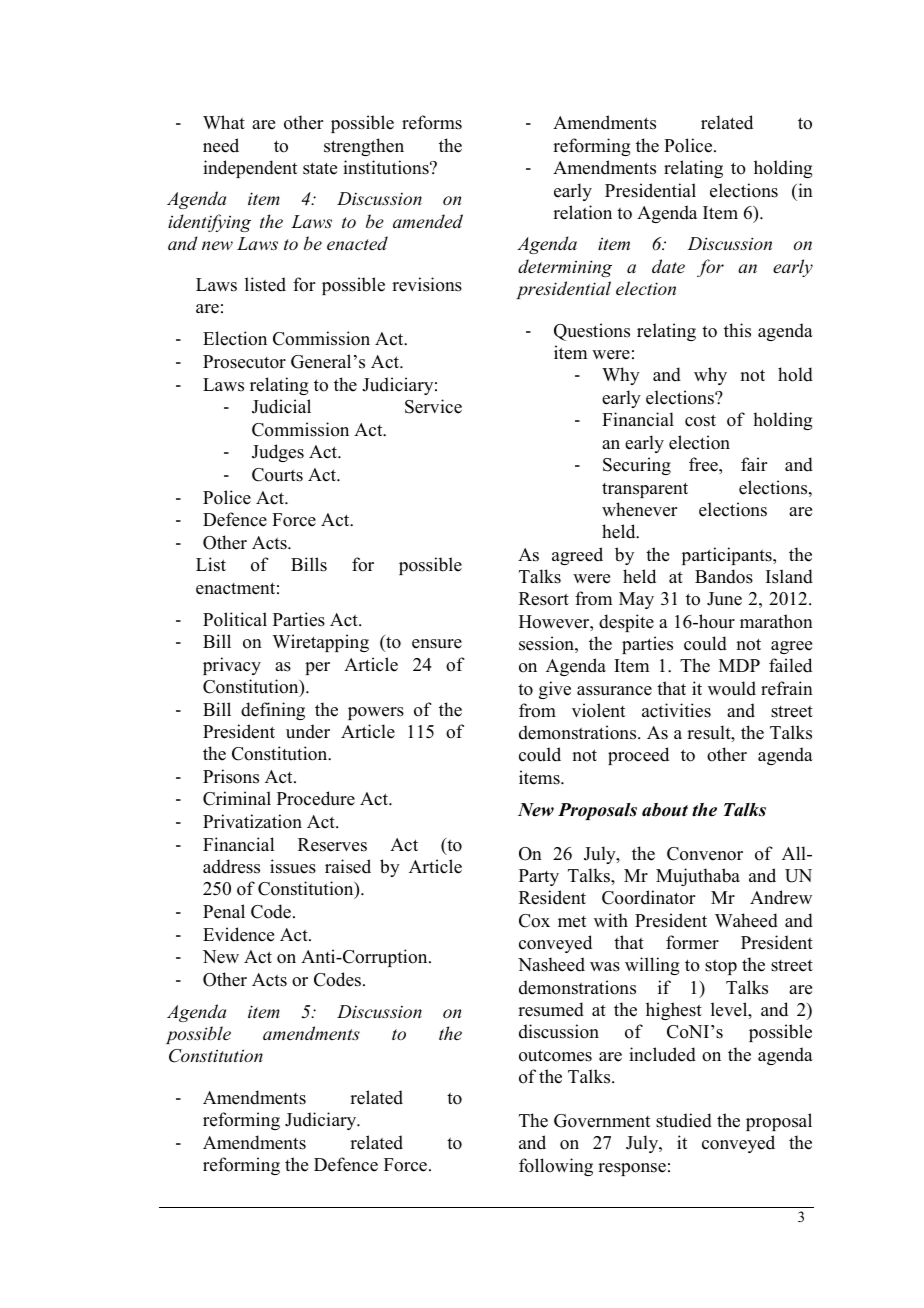 This document has height=1308, width=924. Describe the element at coordinates (432, 122) in the document. I see `reforms` at that location.
